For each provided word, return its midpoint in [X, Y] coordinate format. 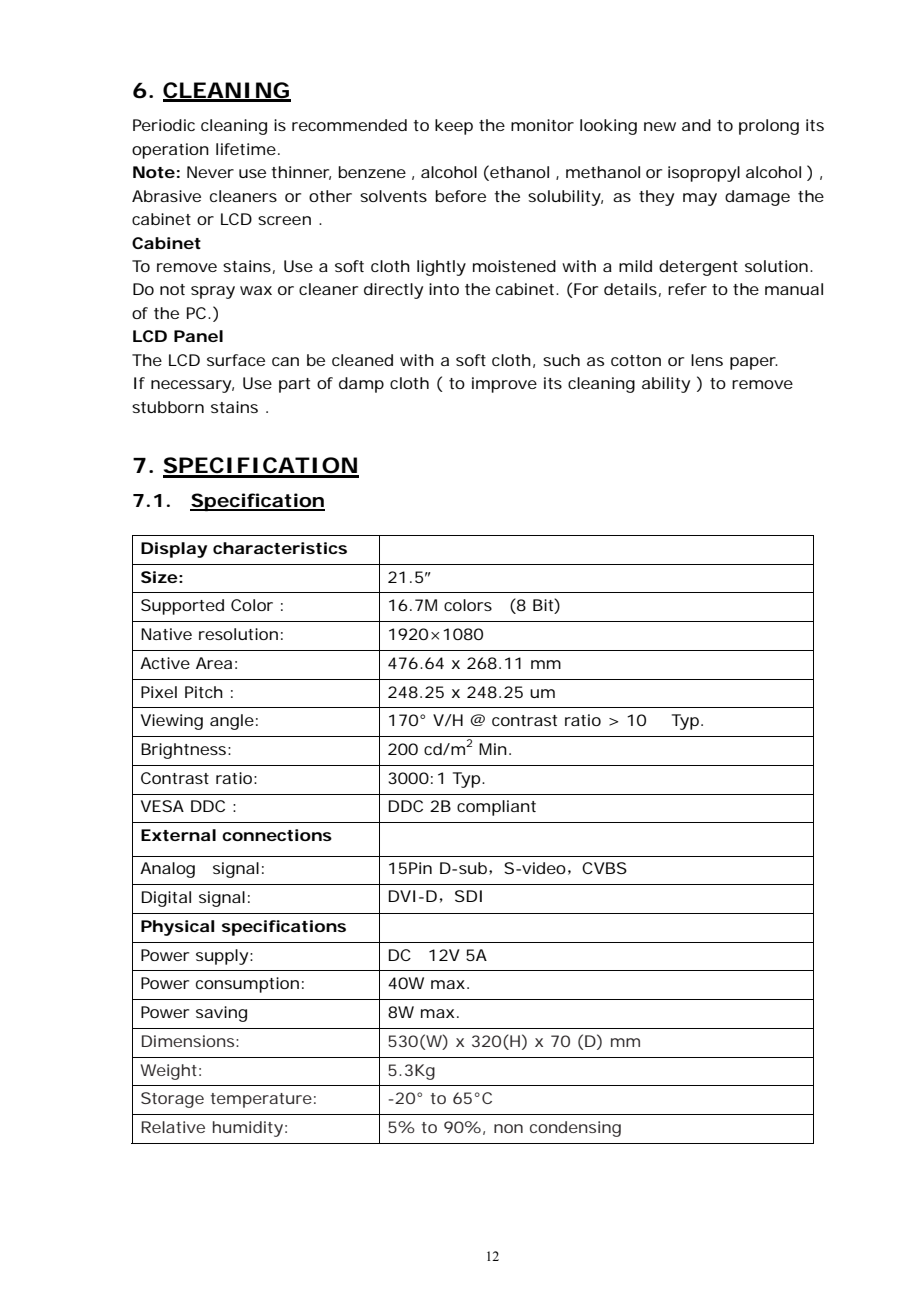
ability [666, 385]
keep [454, 127]
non [508, 1128]
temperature [261, 1100]
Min [493, 749]
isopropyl [704, 174]
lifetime [246, 149]
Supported [182, 607]
